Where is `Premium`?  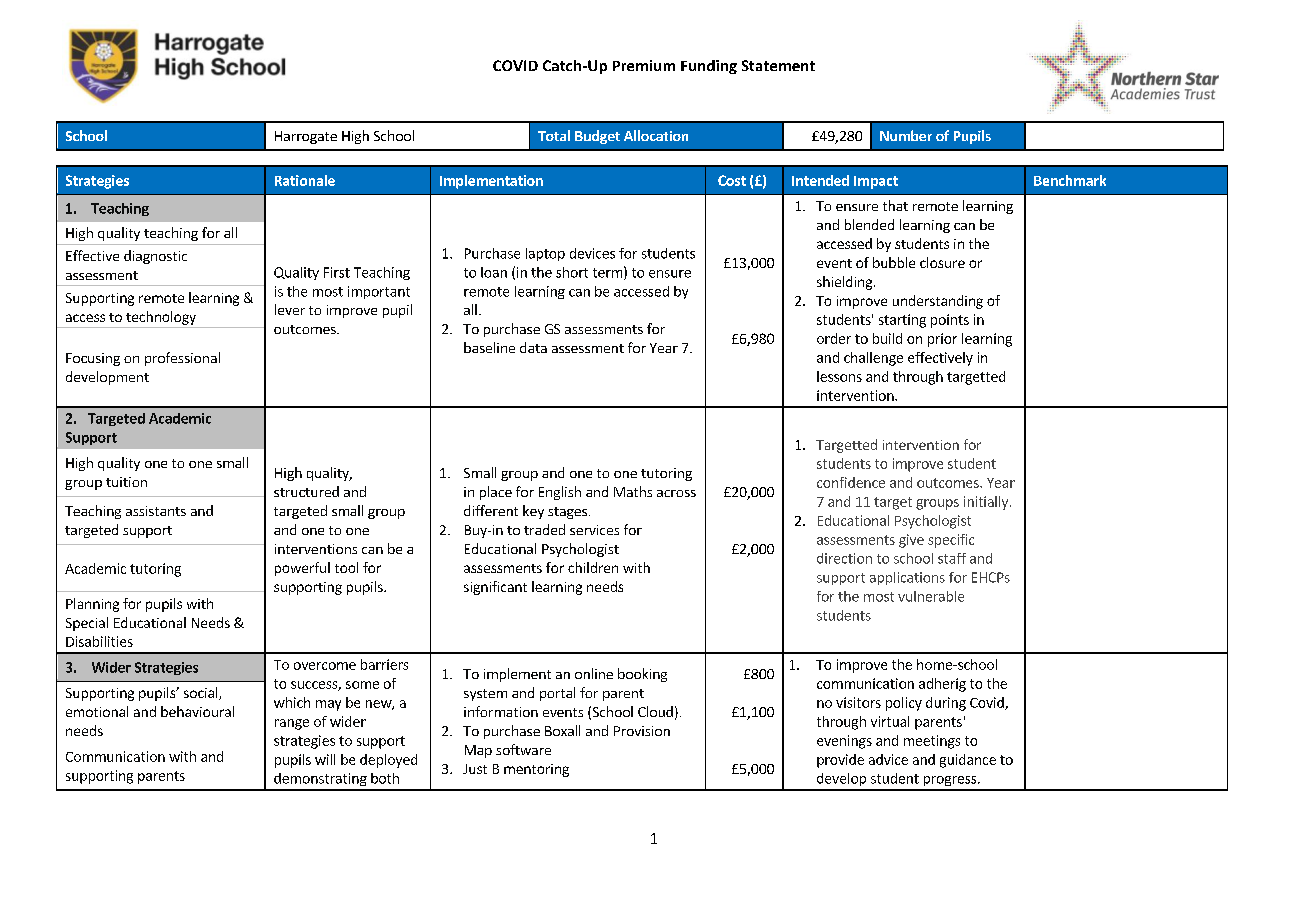
Premium is located at coordinates (644, 65).
